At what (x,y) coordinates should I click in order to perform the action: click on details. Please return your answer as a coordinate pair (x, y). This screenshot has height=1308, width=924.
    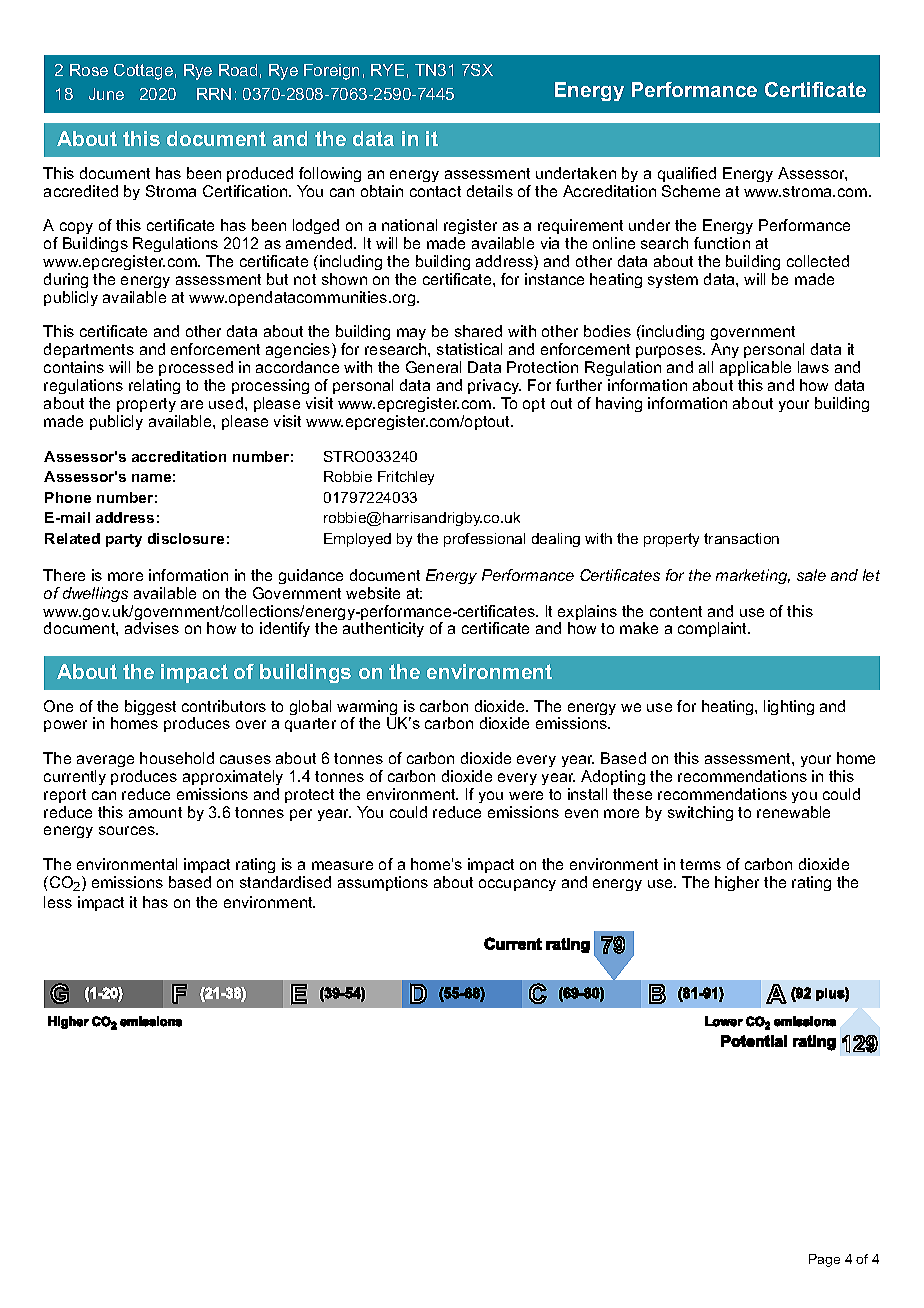
    Looking at the image, I should click on (490, 191).
